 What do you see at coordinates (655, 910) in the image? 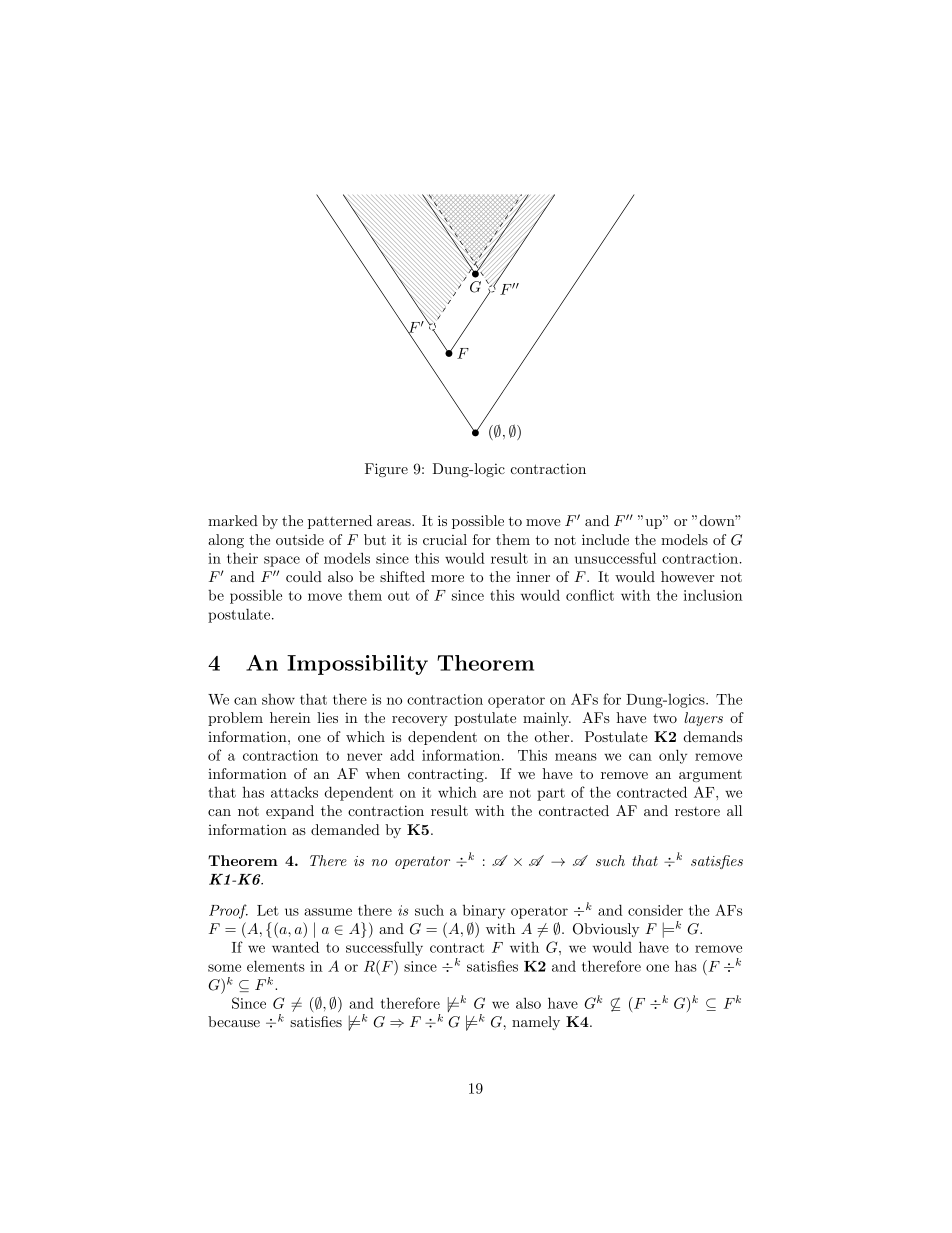
I see `consider` at bounding box center [655, 910].
